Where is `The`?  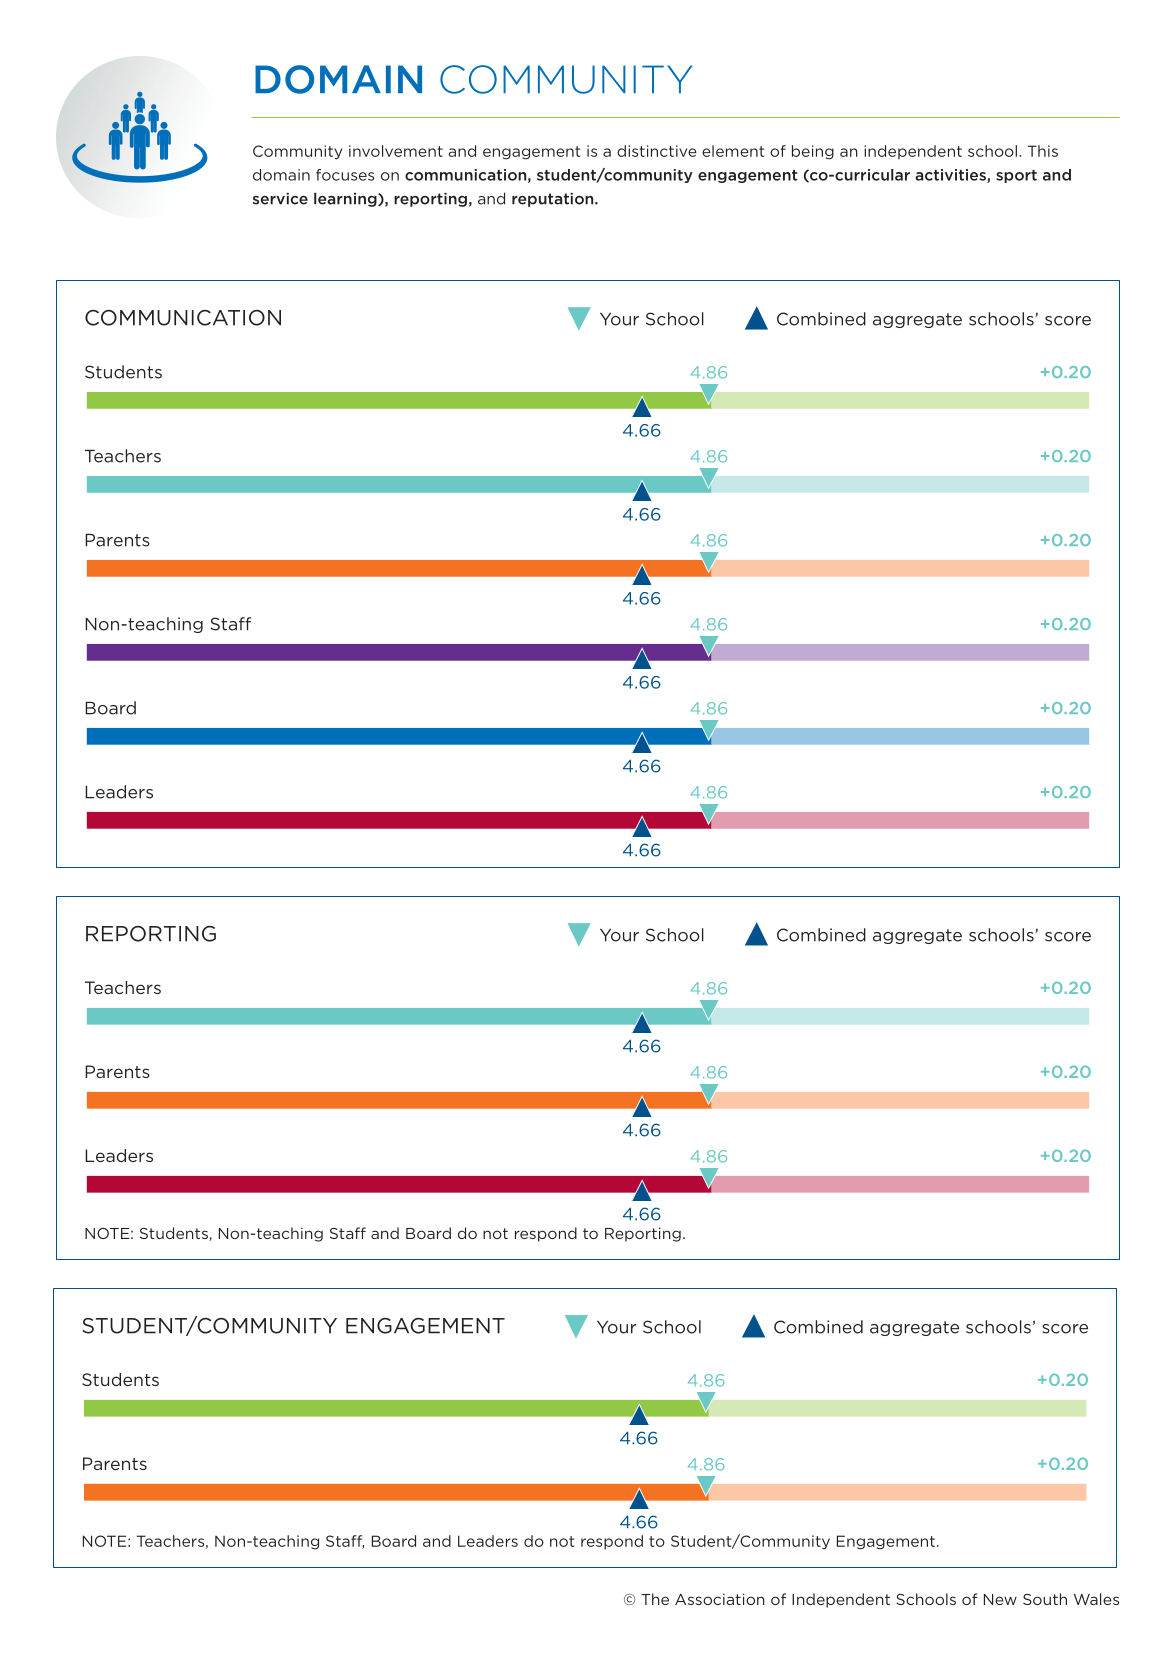
The is located at coordinates (655, 1599).
